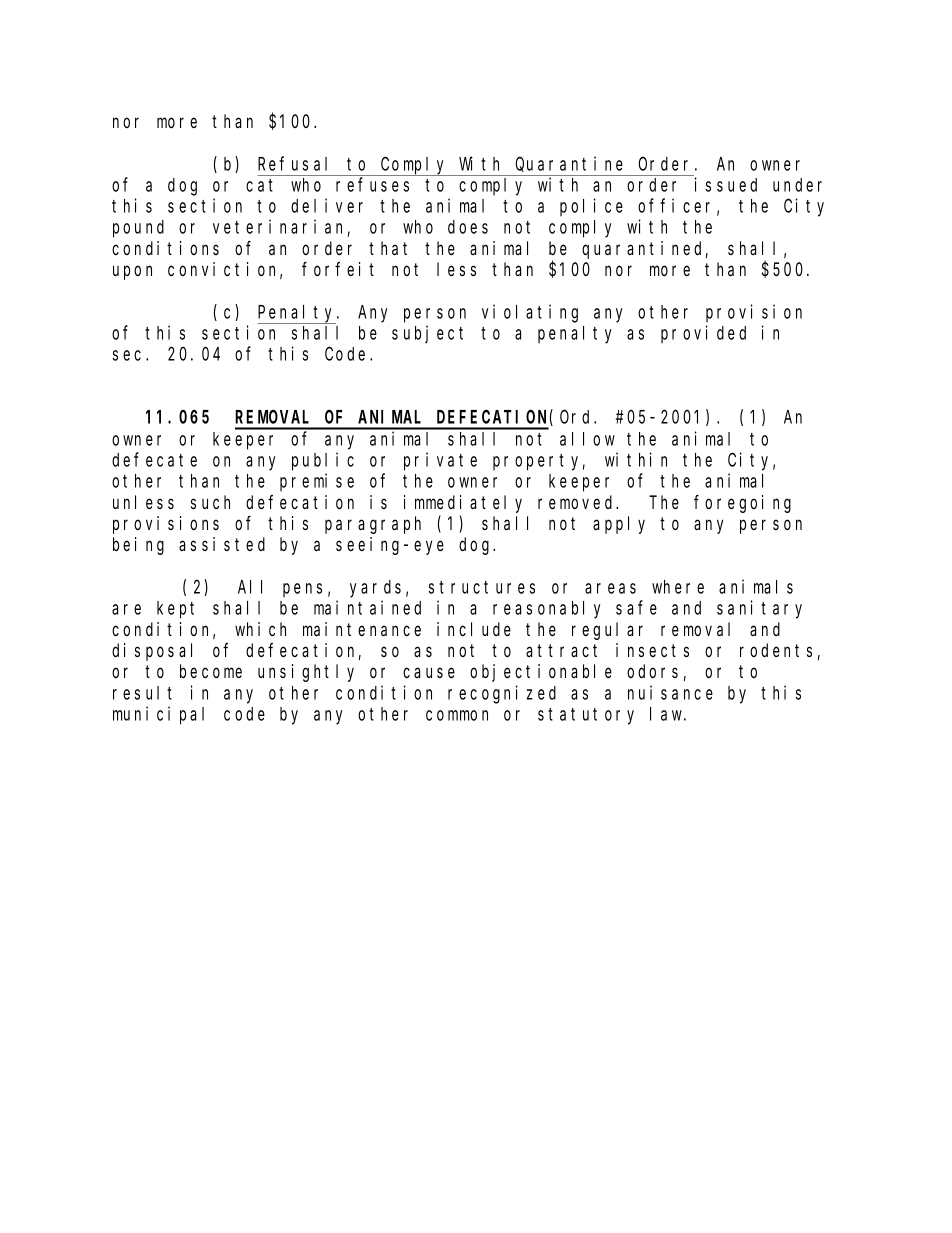  I want to click on refuses, so click(372, 184).
